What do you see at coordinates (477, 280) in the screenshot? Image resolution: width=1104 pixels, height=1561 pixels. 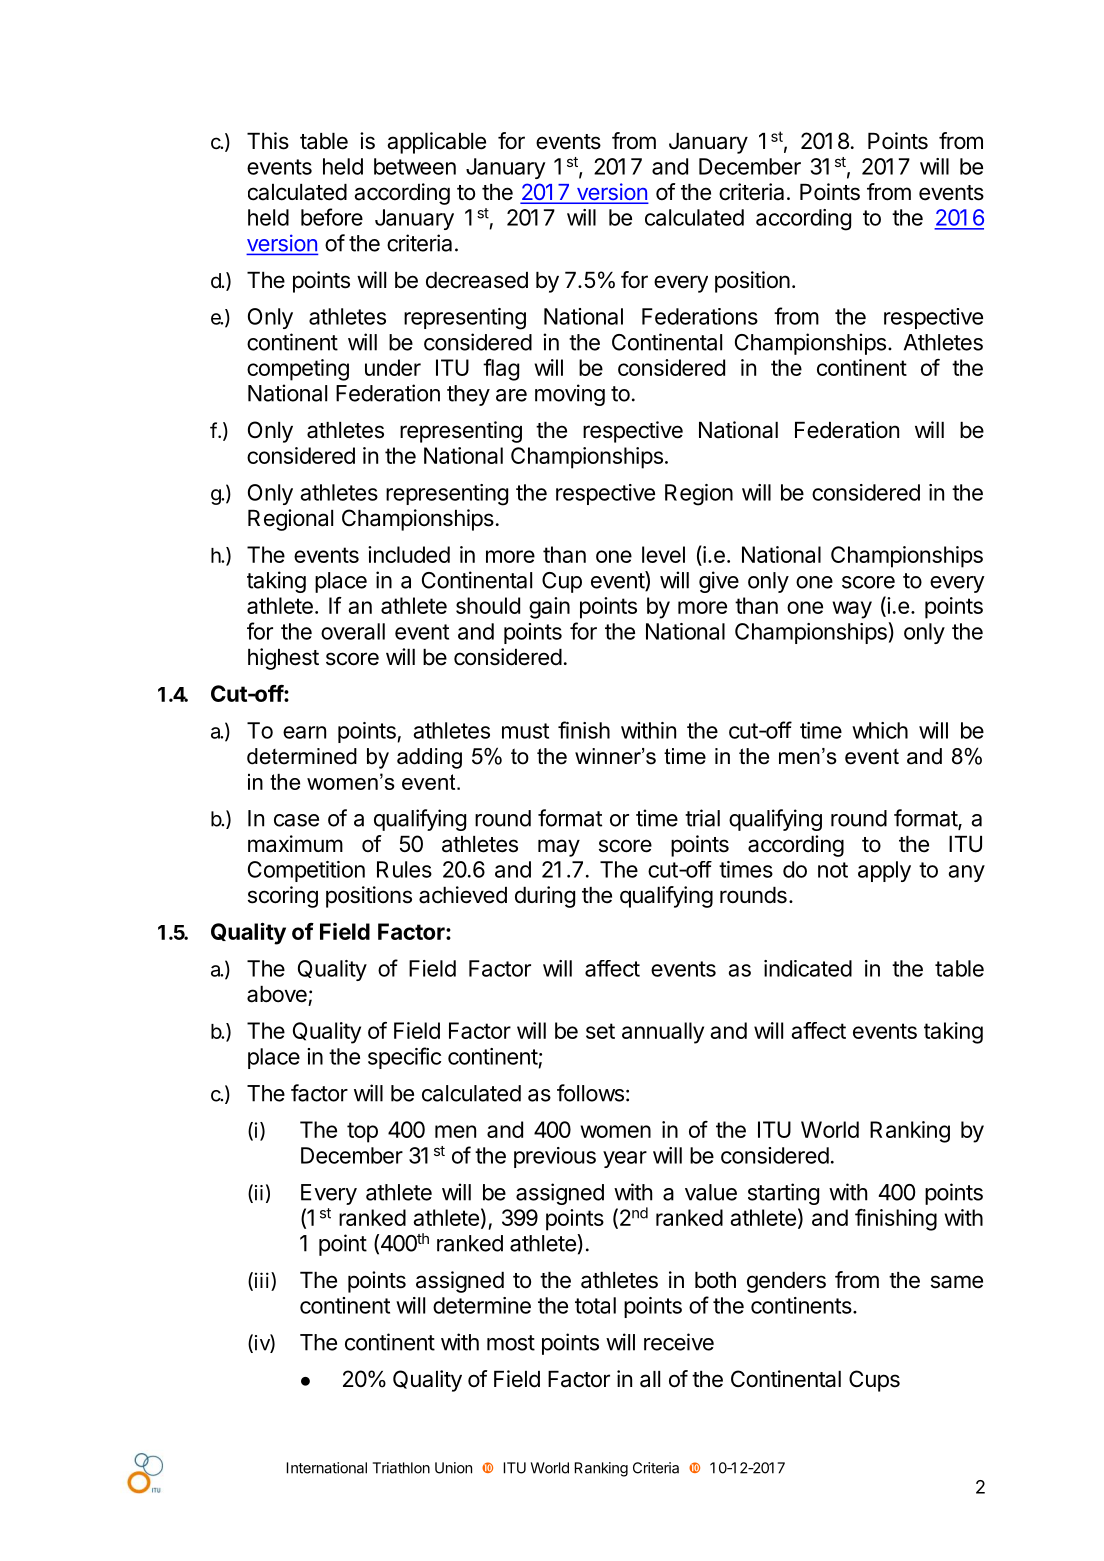 I see `decreased` at bounding box center [477, 280].
